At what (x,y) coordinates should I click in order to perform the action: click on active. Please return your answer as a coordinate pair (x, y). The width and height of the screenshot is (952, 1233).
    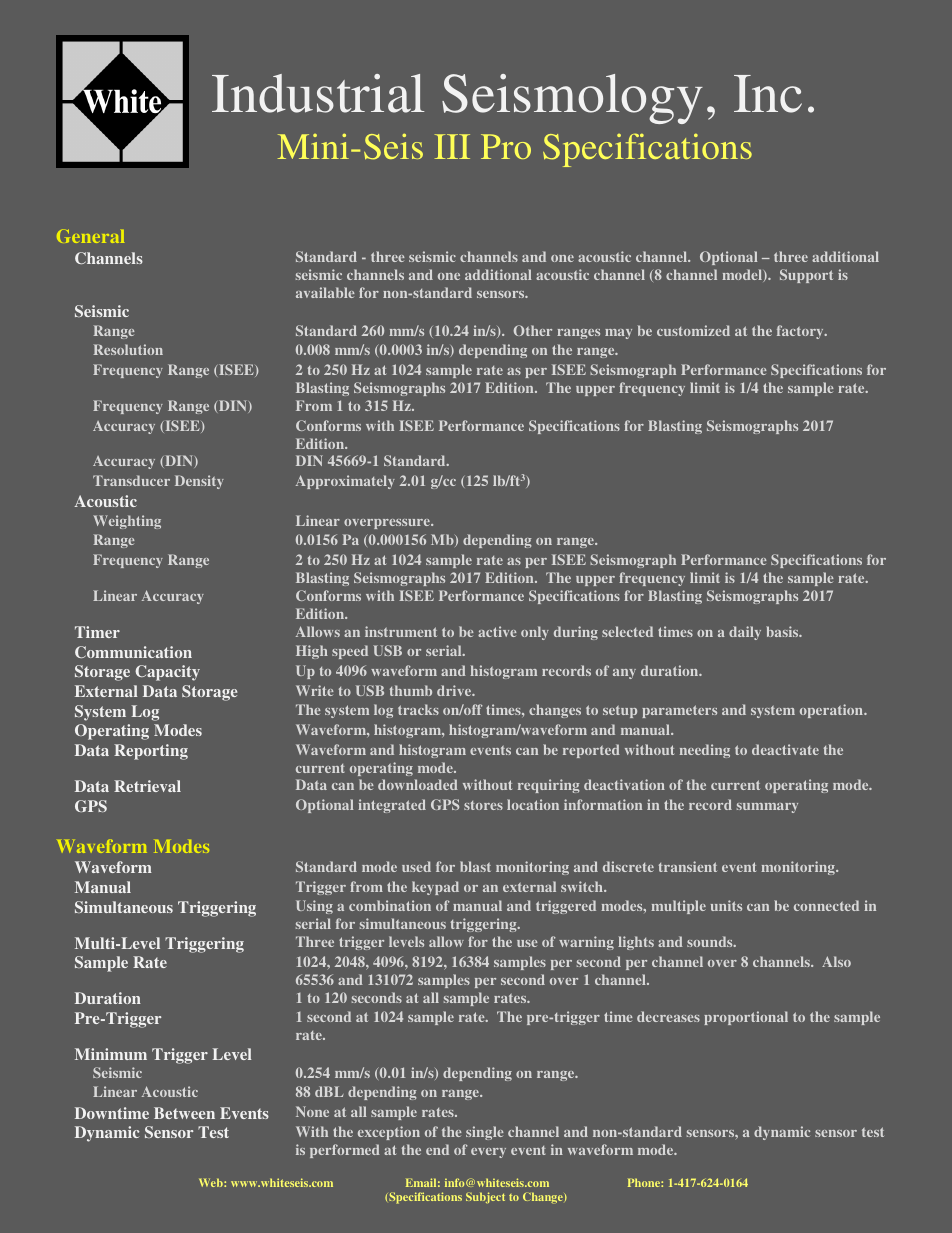
    Looking at the image, I should click on (497, 631).
